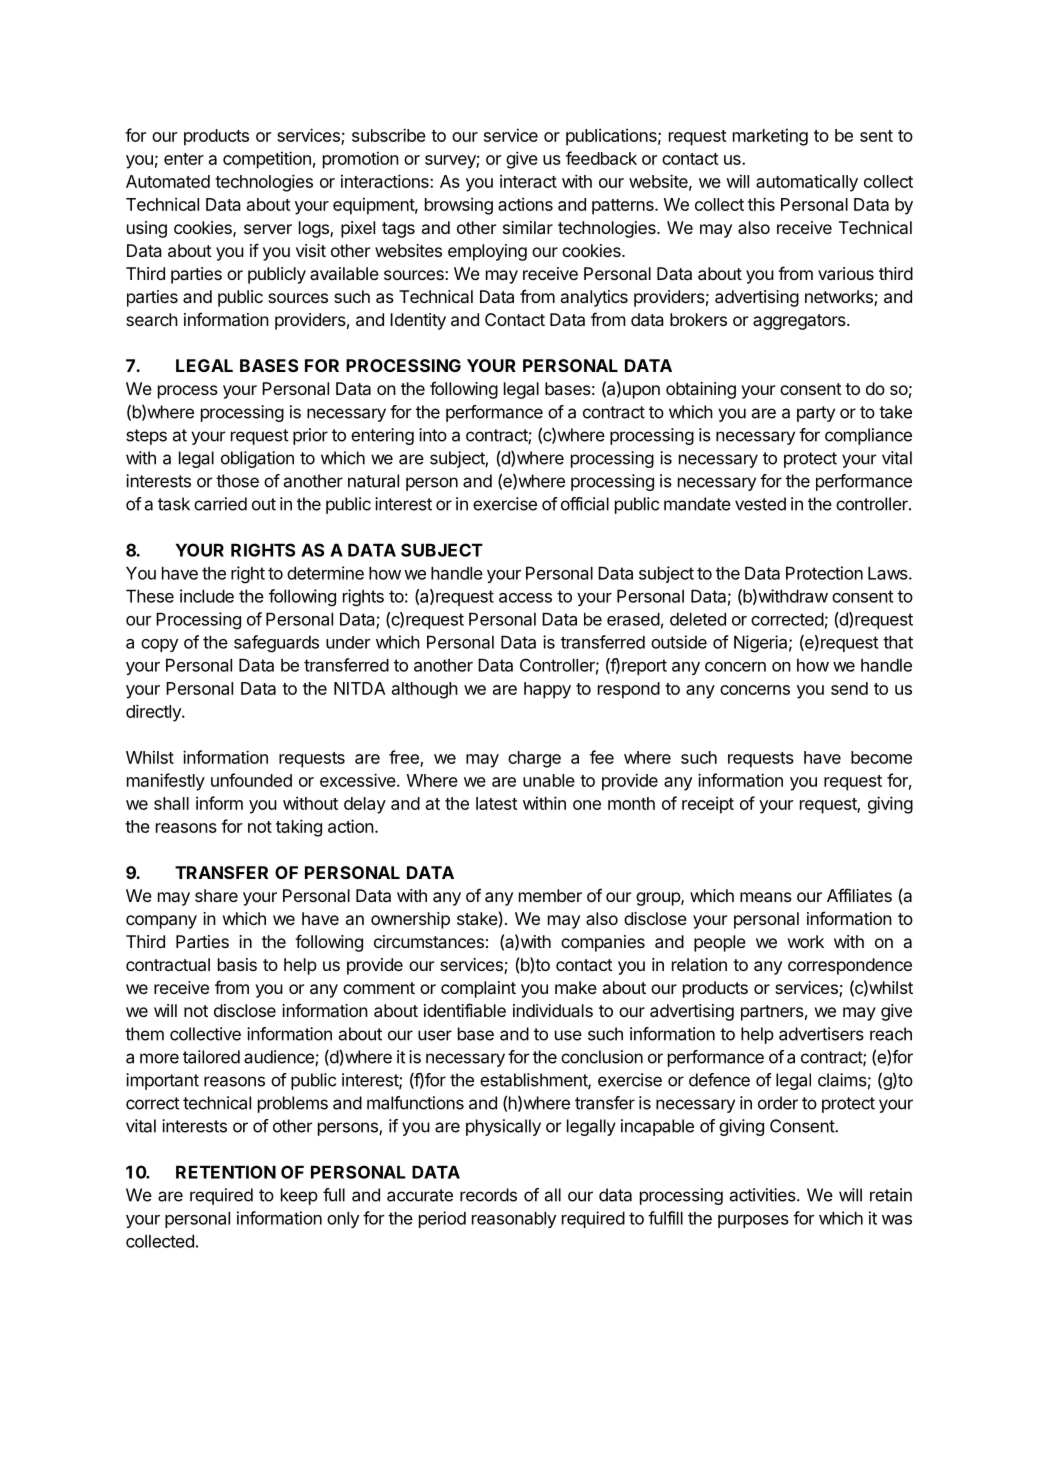  What do you see at coordinates (226, 1172) in the page?
I see `RETENTION` at bounding box center [226, 1172].
